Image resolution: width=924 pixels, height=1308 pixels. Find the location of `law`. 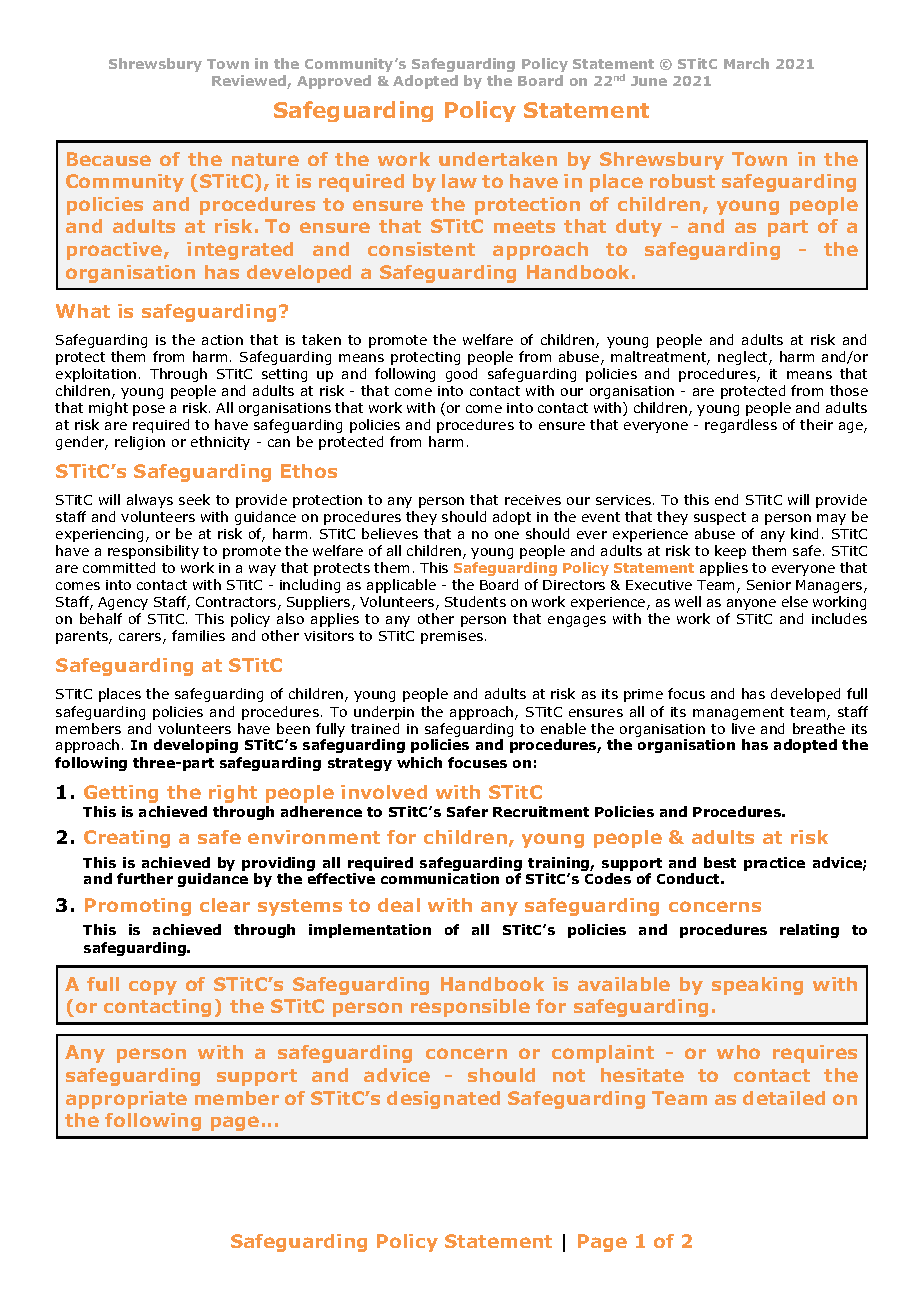

law is located at coordinates (459, 181).
